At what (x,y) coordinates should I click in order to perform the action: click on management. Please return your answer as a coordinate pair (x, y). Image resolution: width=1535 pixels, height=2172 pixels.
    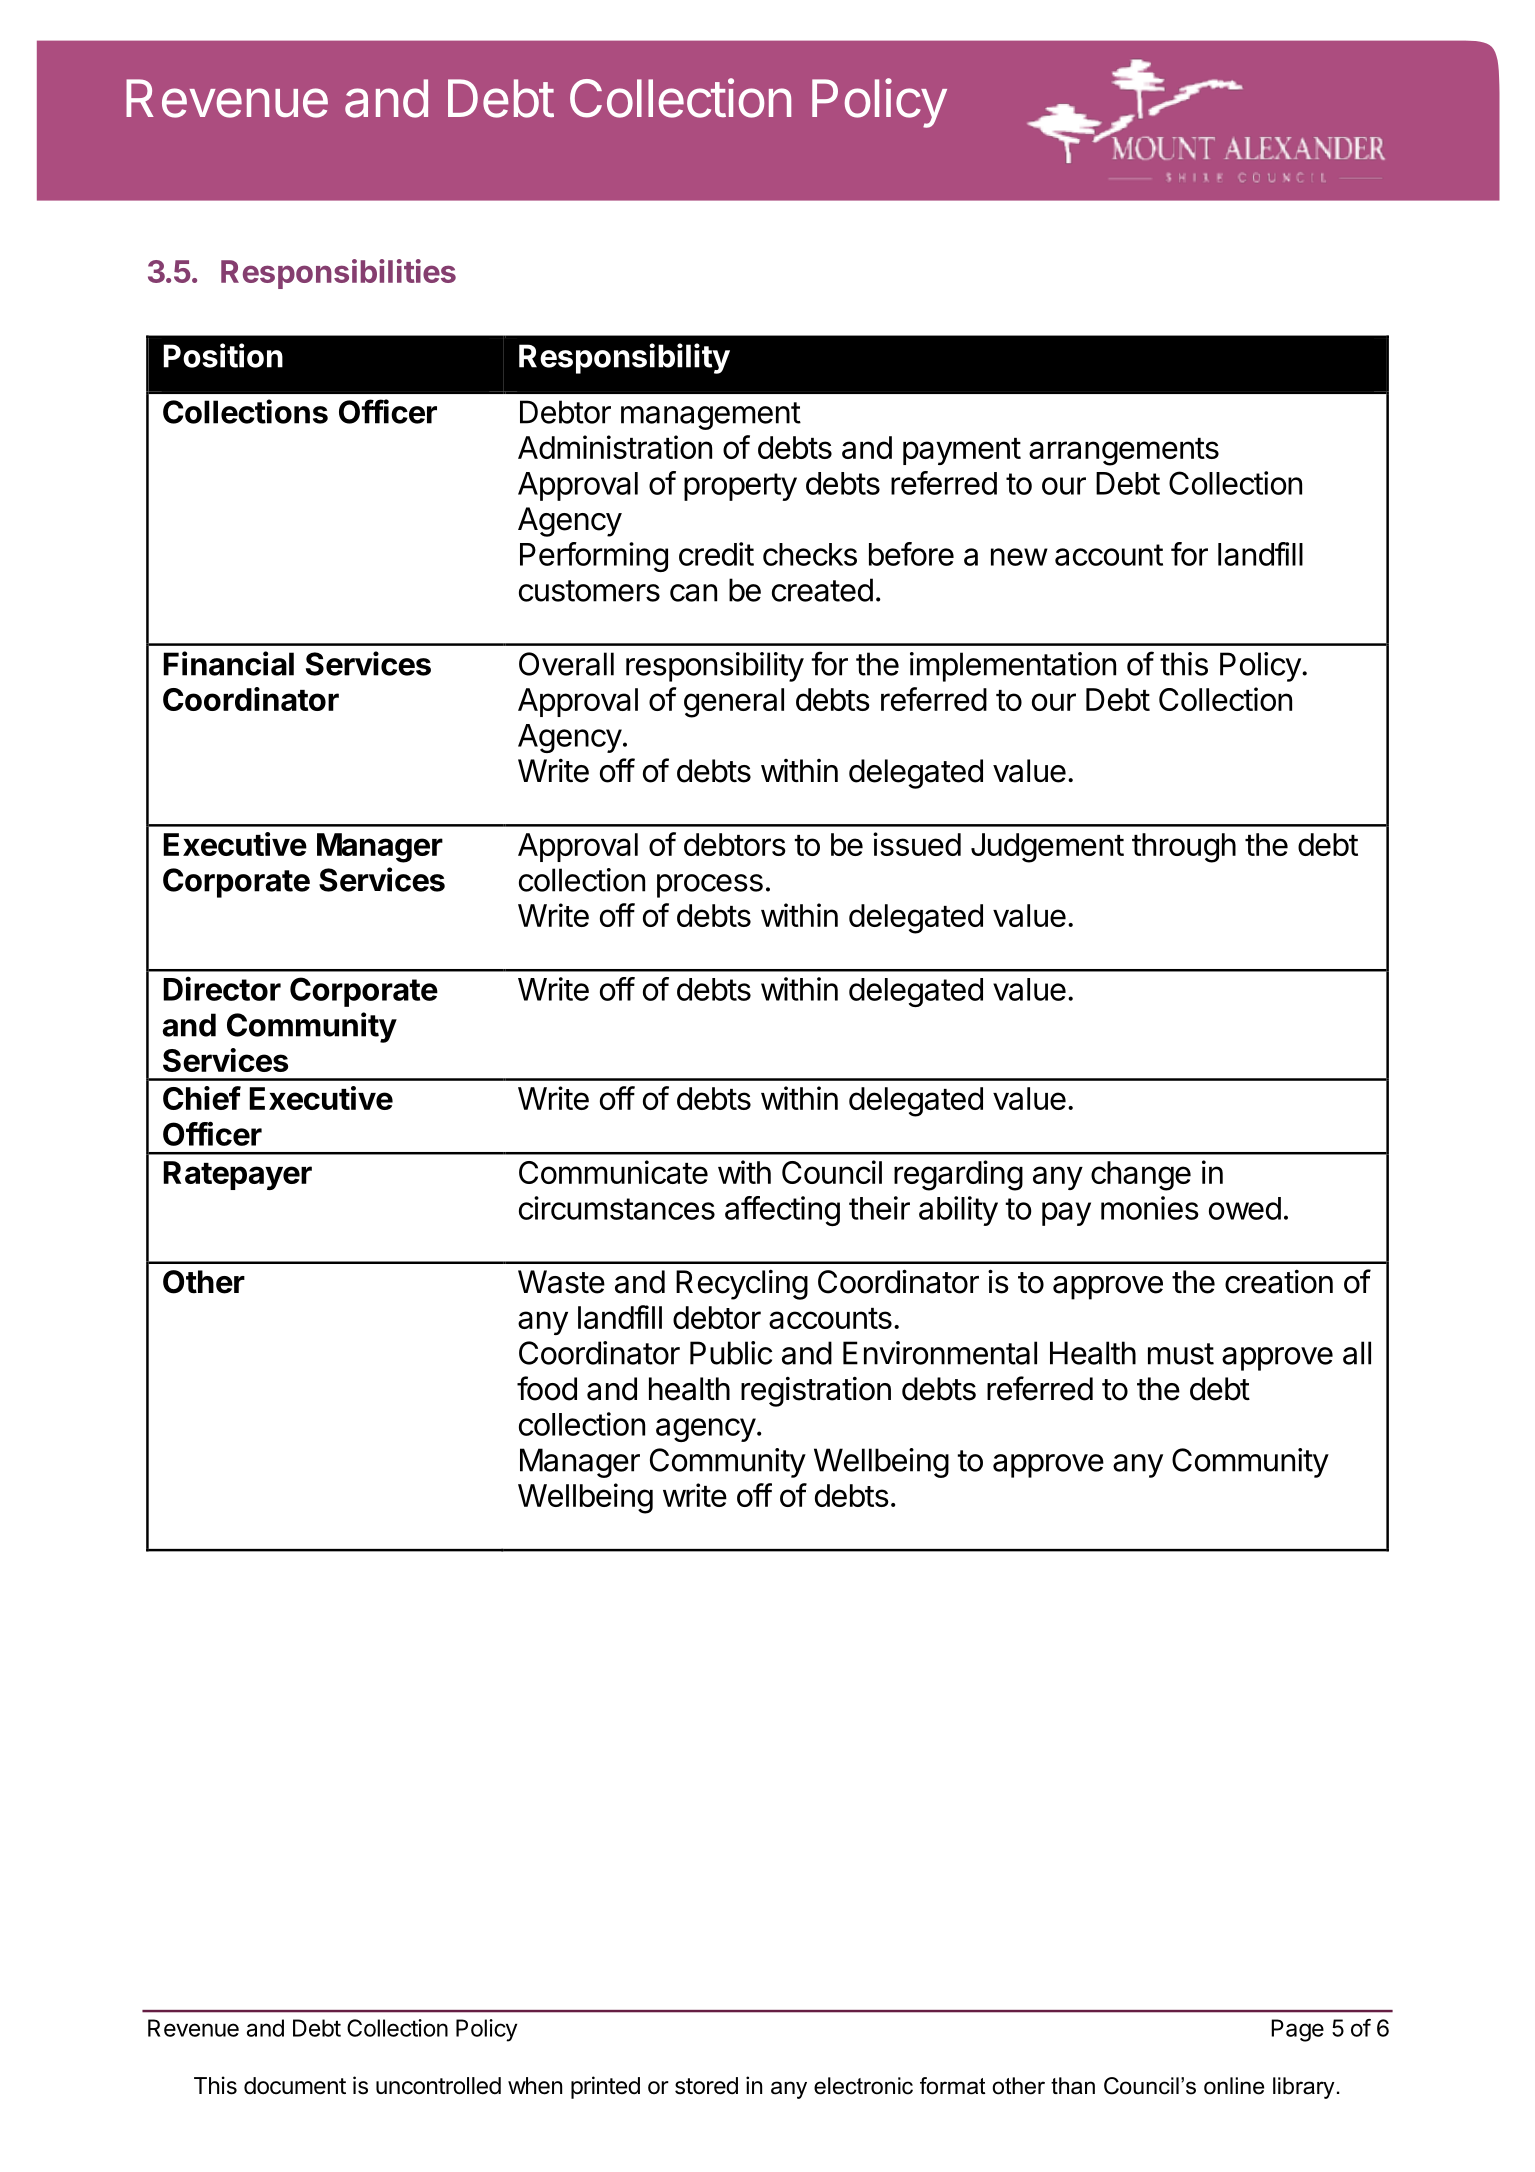
    Looking at the image, I should click on (711, 416).
